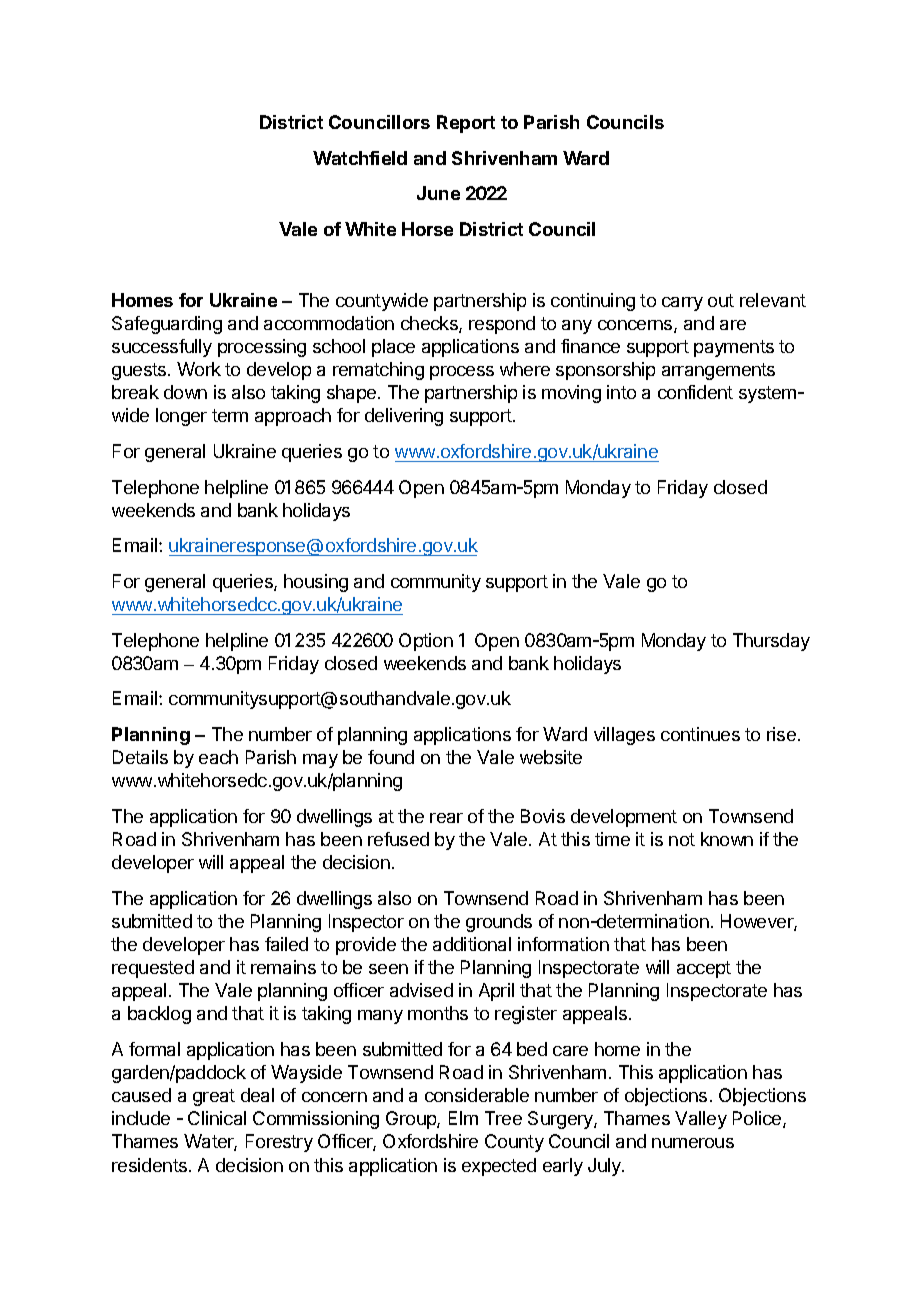 This screenshot has width=924, height=1308. What do you see at coordinates (286, 944) in the screenshot?
I see `failed` at bounding box center [286, 944].
